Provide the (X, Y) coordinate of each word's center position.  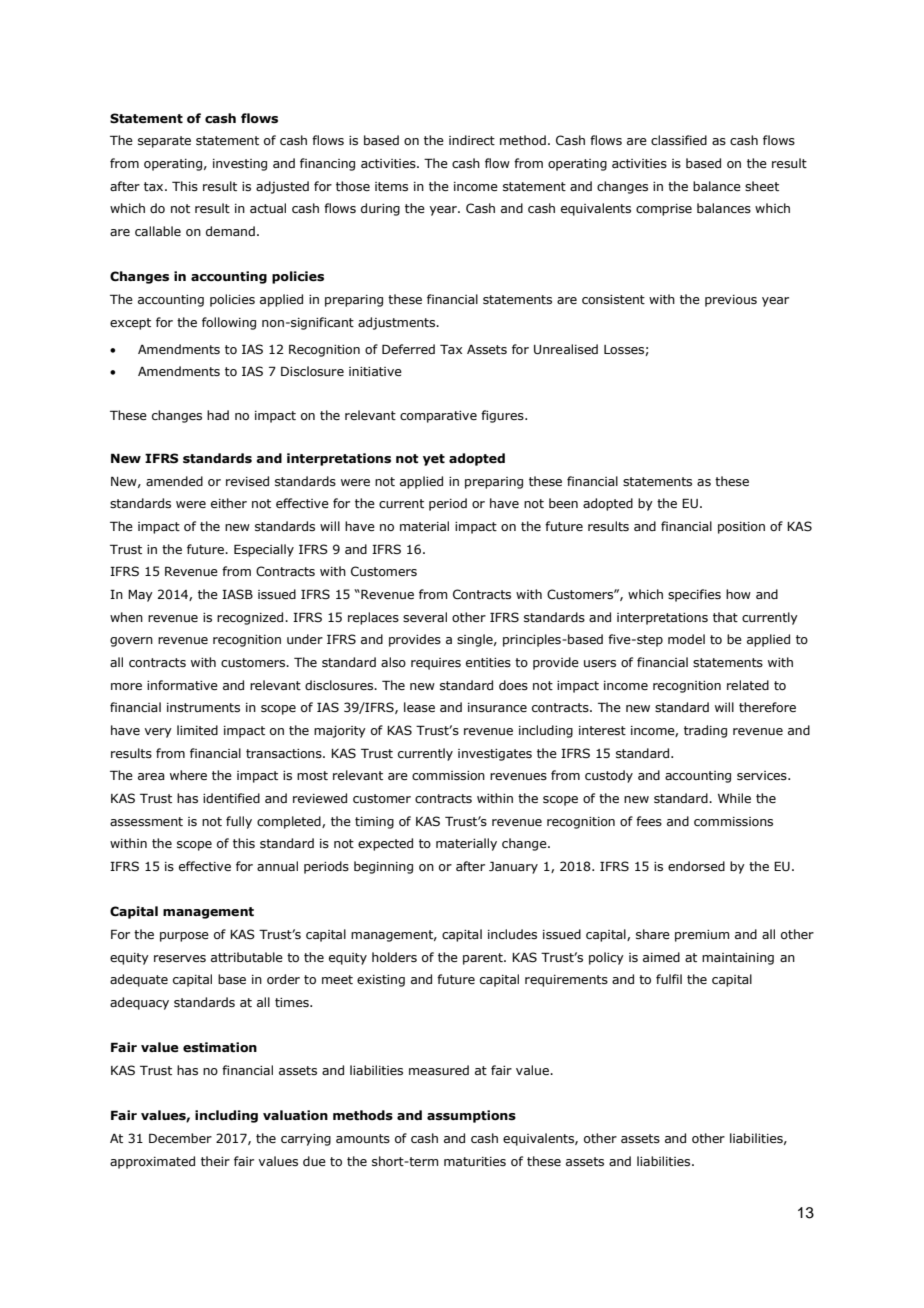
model (686, 639)
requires (436, 664)
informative (182, 685)
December (180, 1138)
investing (240, 165)
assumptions (471, 1116)
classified (679, 140)
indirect (472, 140)
